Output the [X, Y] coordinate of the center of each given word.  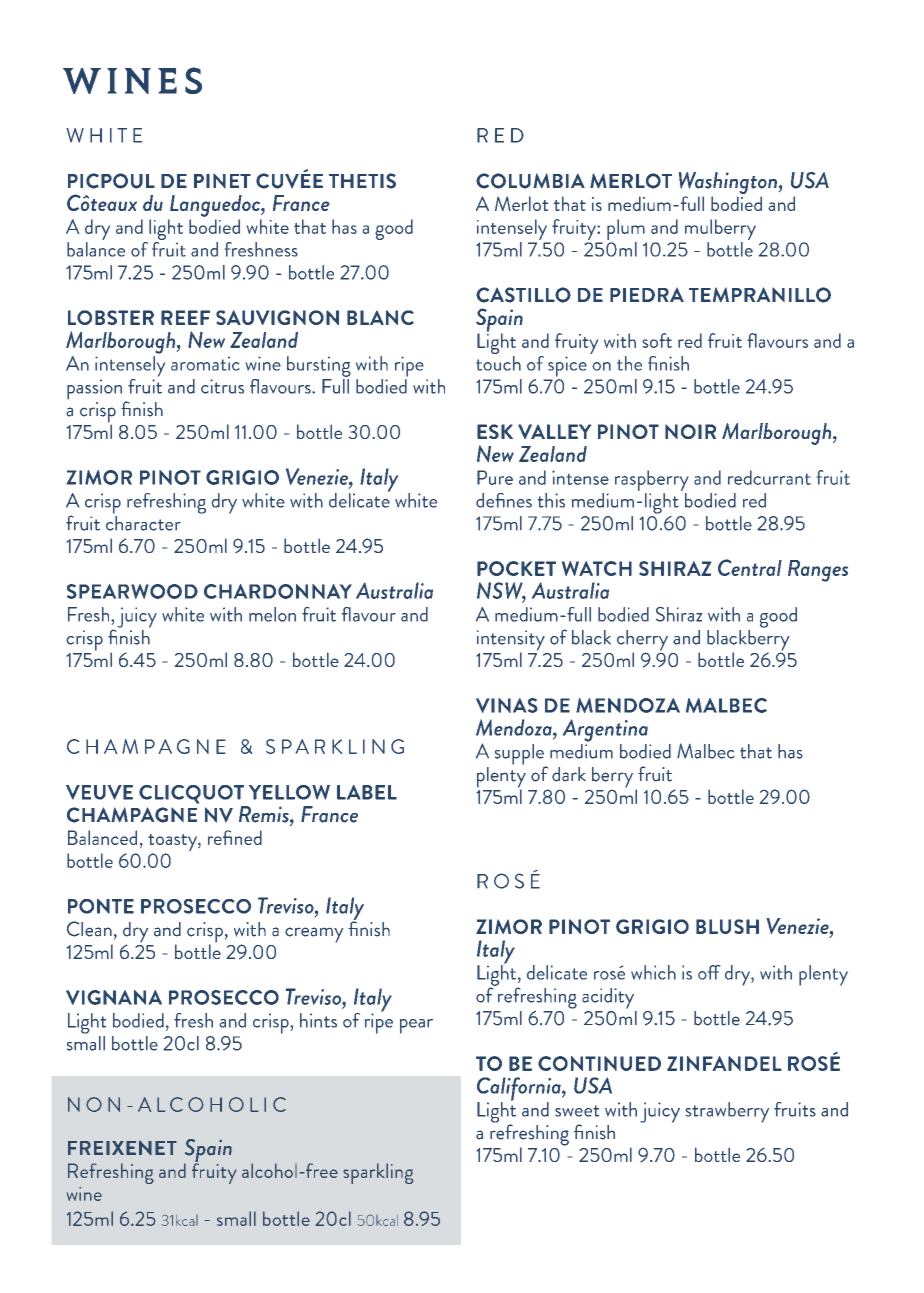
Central [750, 567]
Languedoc [216, 206]
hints [318, 1020]
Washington [729, 183]
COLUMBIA [530, 181]
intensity [511, 641]
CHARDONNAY [278, 591]
